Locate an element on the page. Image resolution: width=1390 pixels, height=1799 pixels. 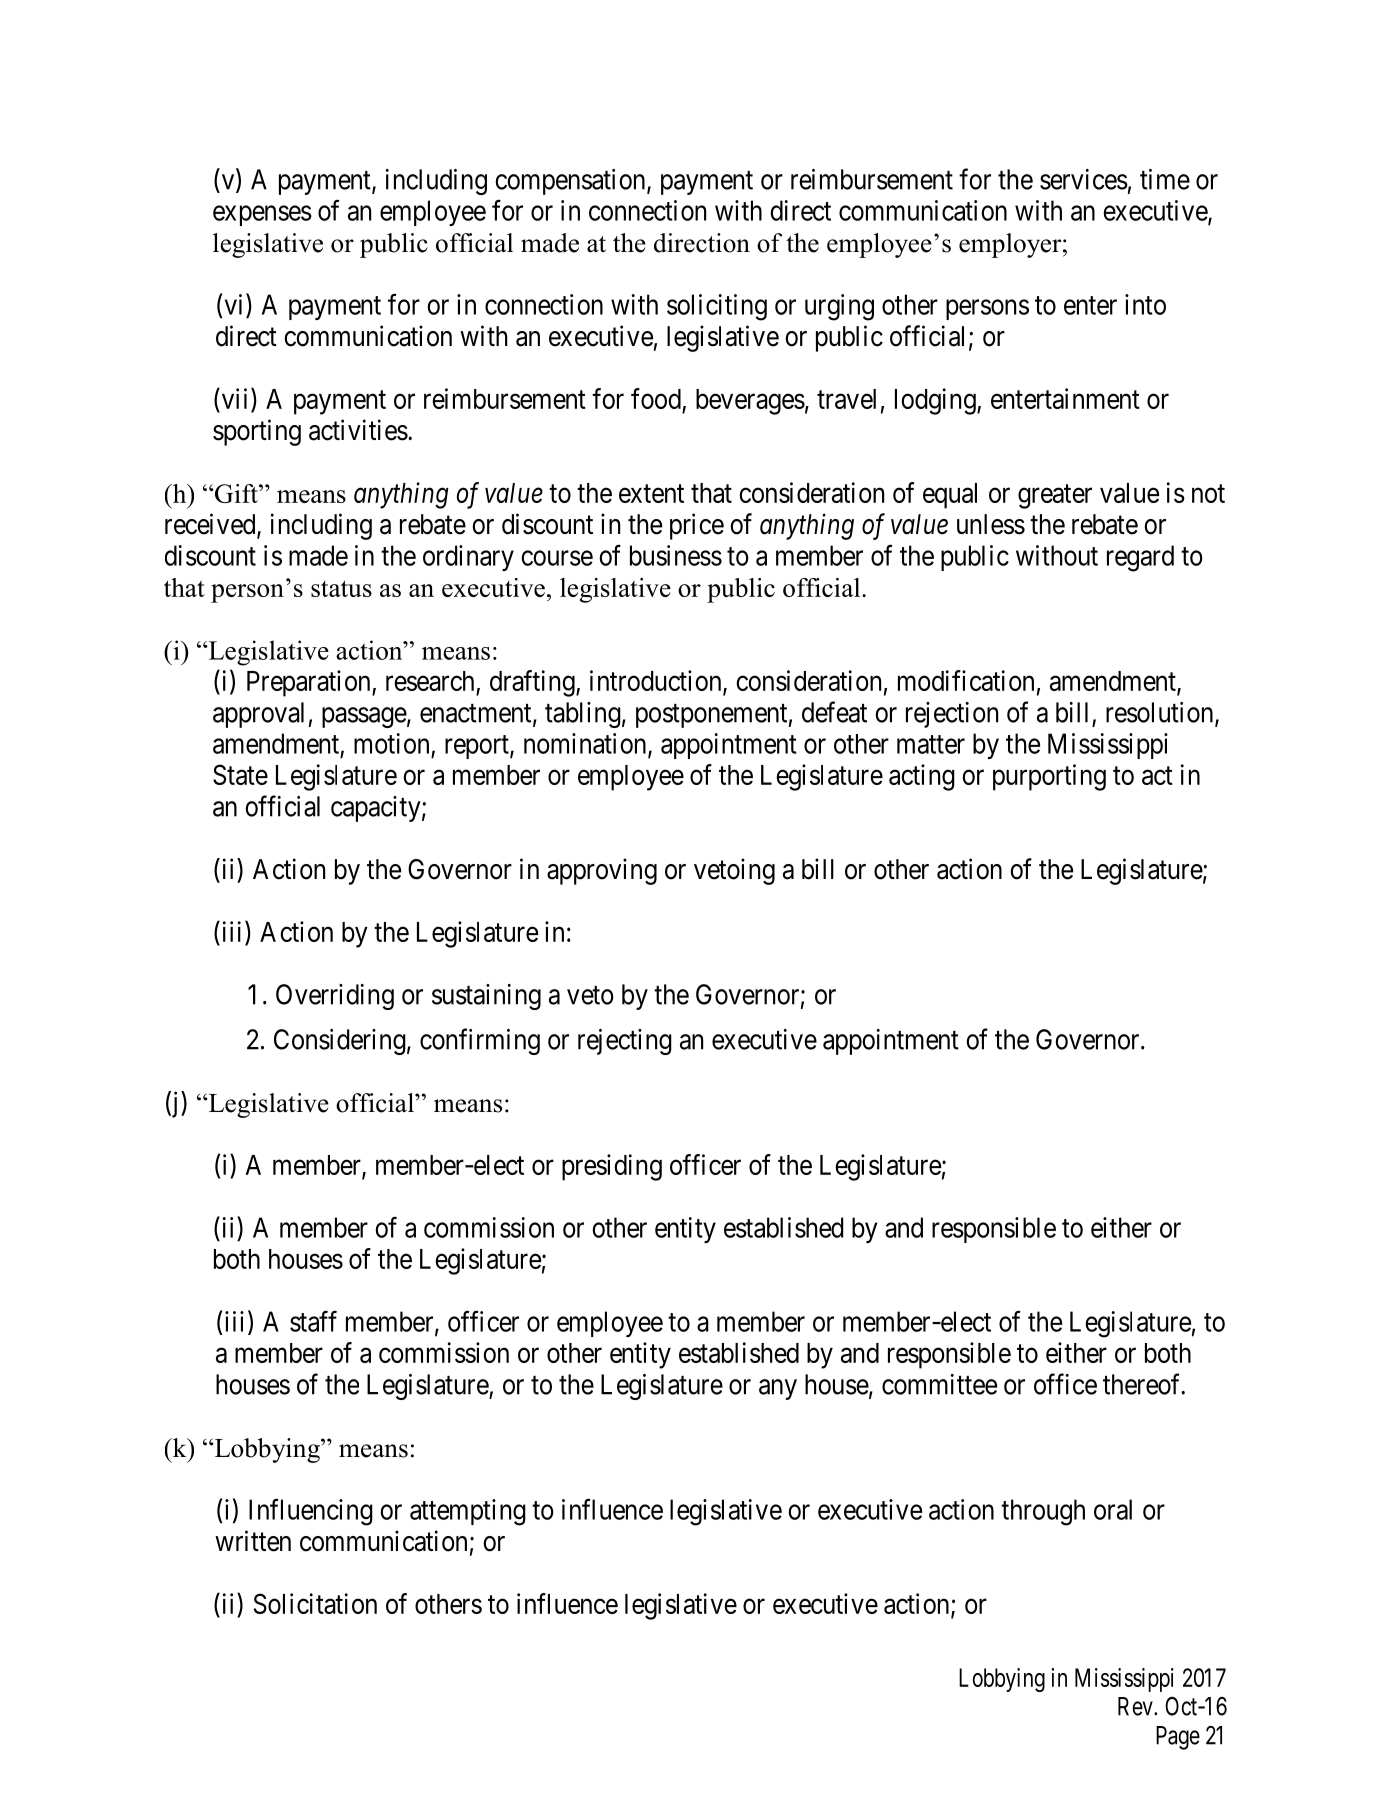
Solicitation is located at coordinates (315, 1603).
